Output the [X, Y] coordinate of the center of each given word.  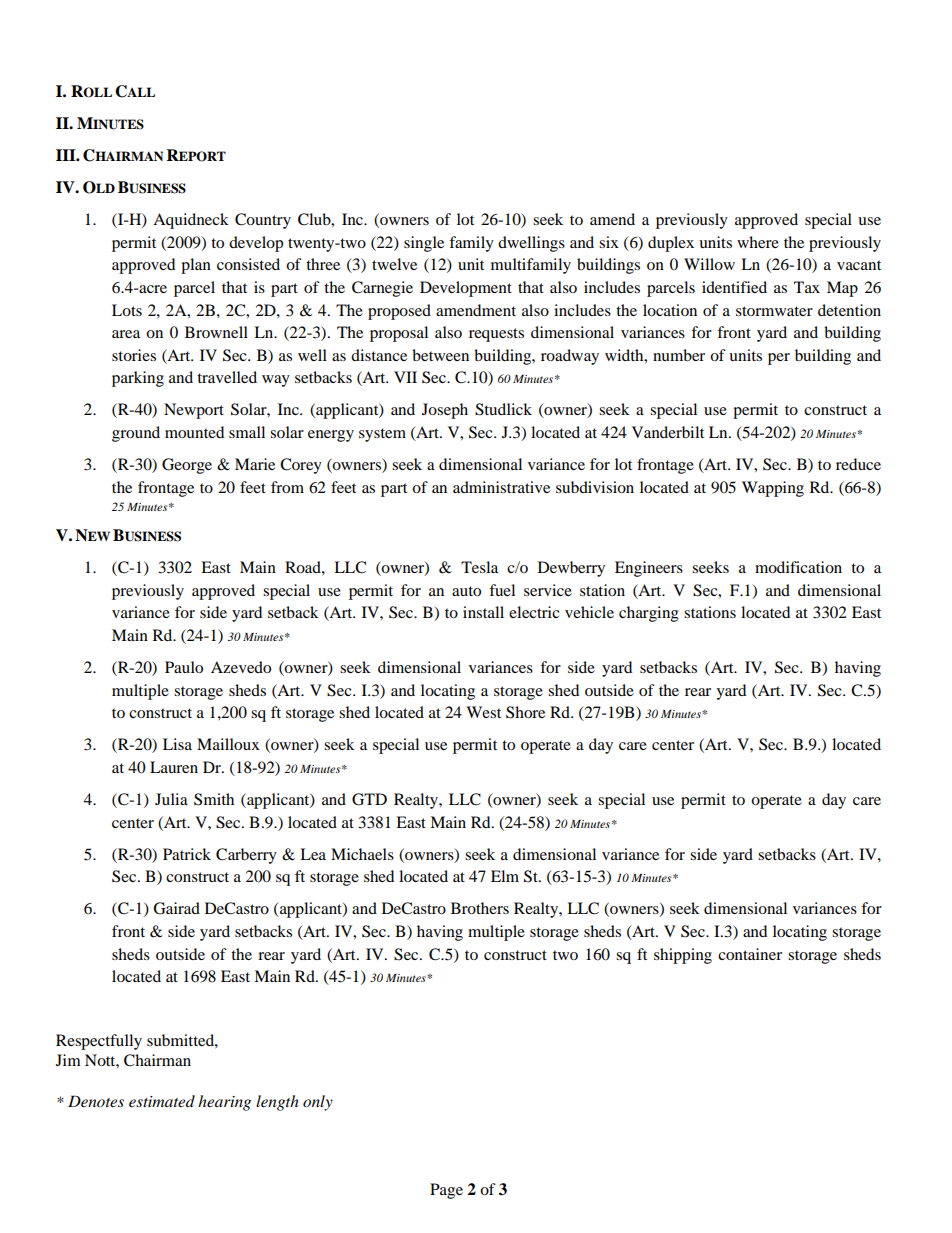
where [758, 242]
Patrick [187, 854]
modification [798, 567]
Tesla [479, 567]
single [424, 244]
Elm [505, 876]
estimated [162, 1101]
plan [196, 266]
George [187, 466]
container [750, 954]
